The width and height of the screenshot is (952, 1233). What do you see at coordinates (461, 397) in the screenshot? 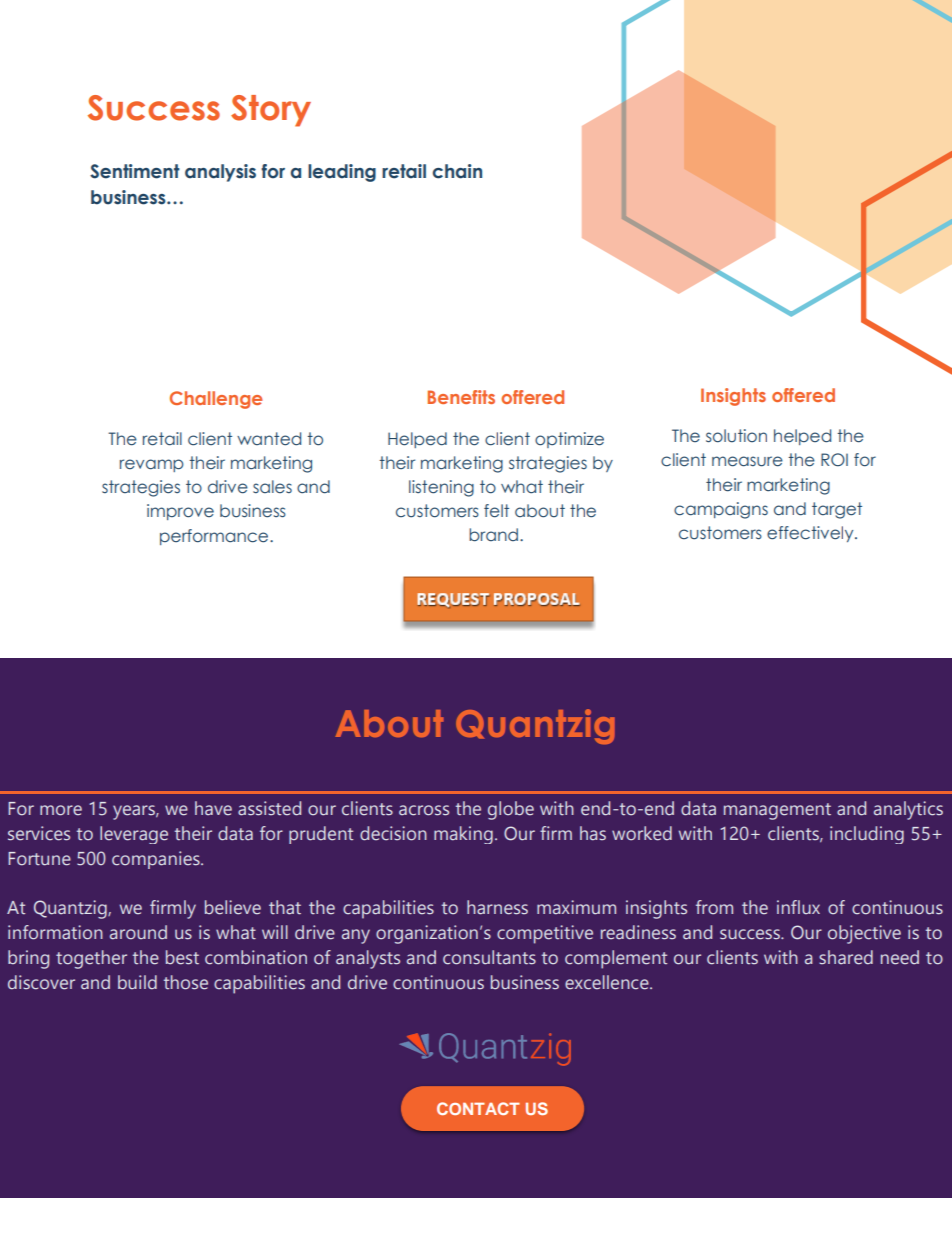
I see `Benefits` at bounding box center [461, 397].
